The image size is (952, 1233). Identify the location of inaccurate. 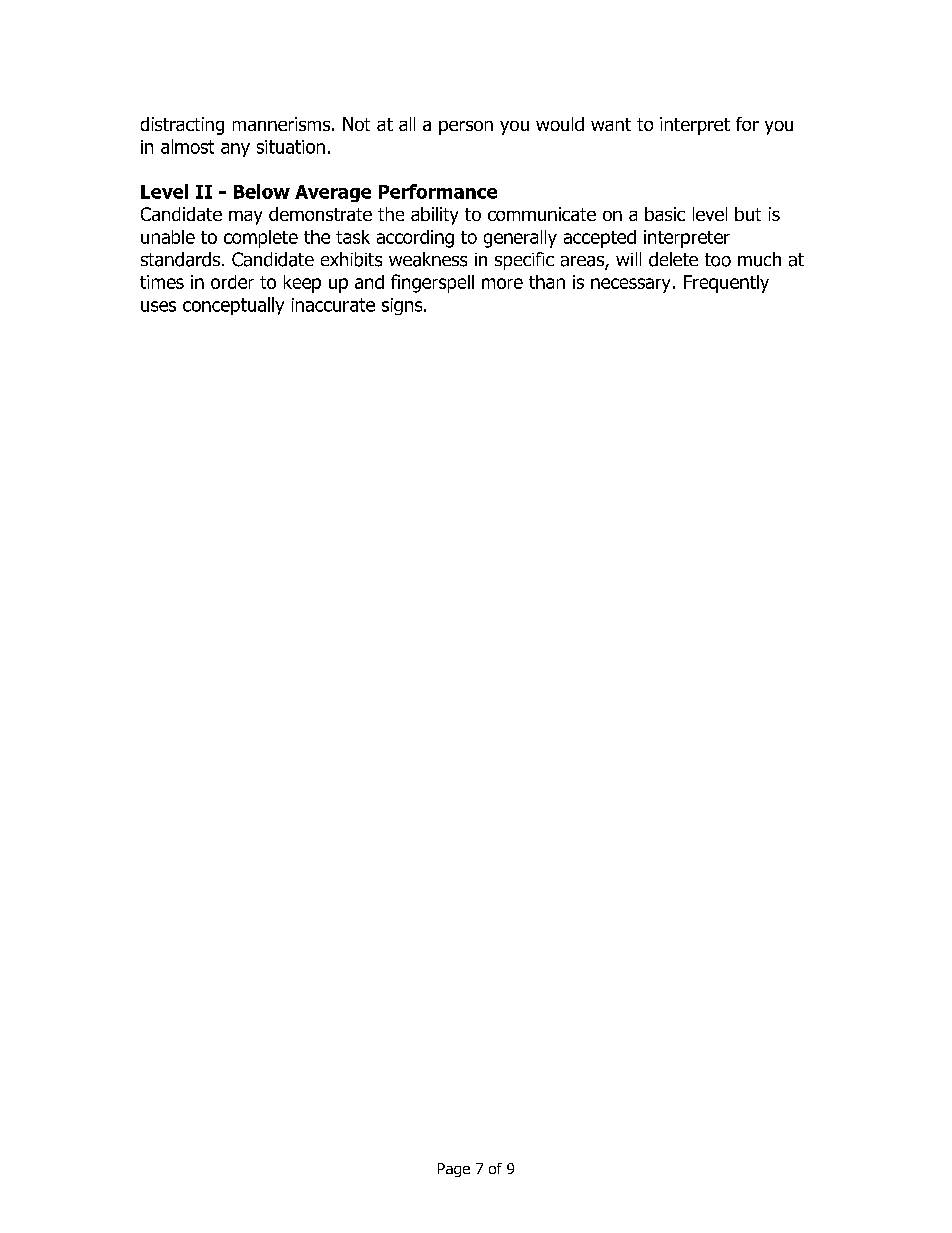
(333, 305).
